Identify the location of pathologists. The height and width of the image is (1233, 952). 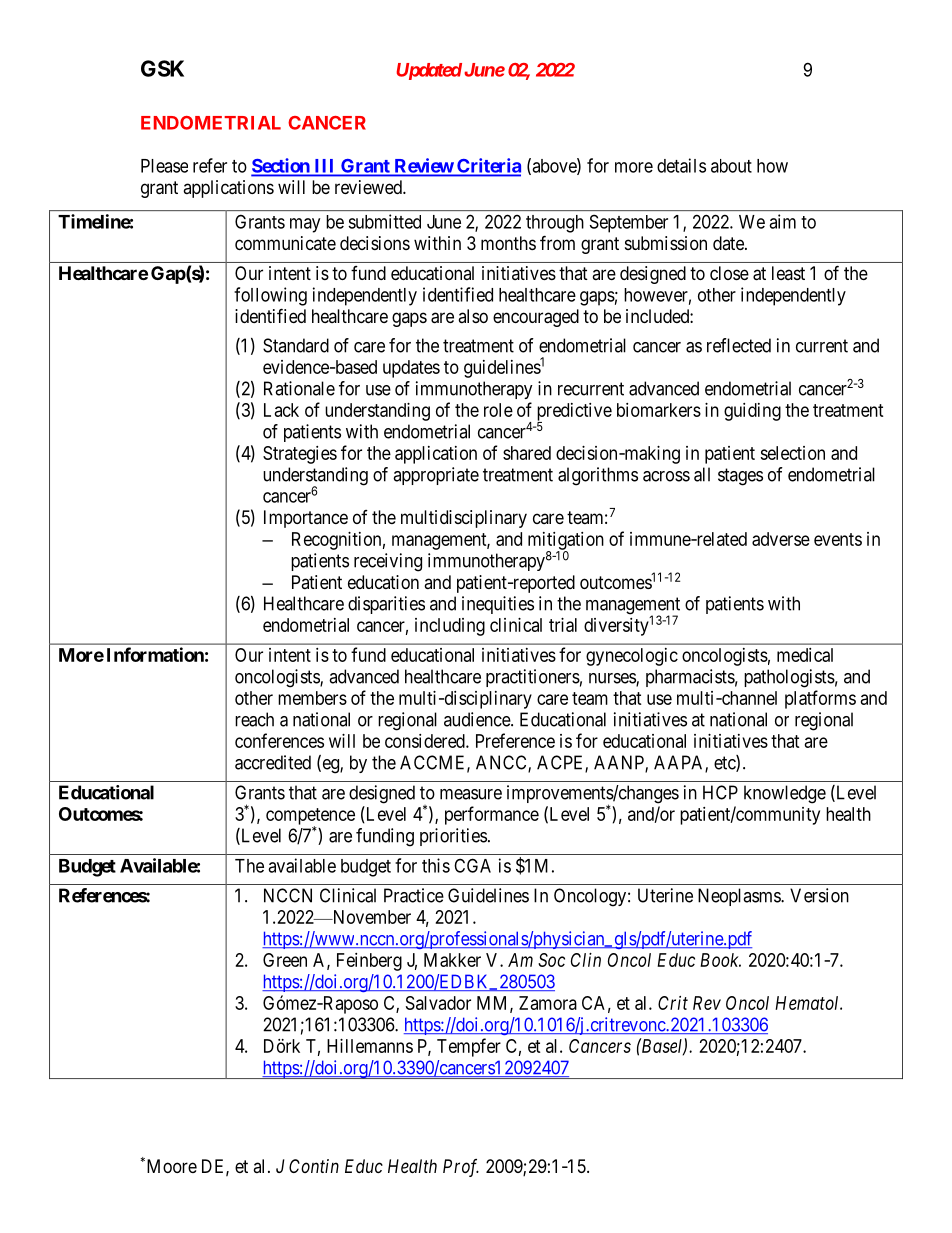
(789, 678).
